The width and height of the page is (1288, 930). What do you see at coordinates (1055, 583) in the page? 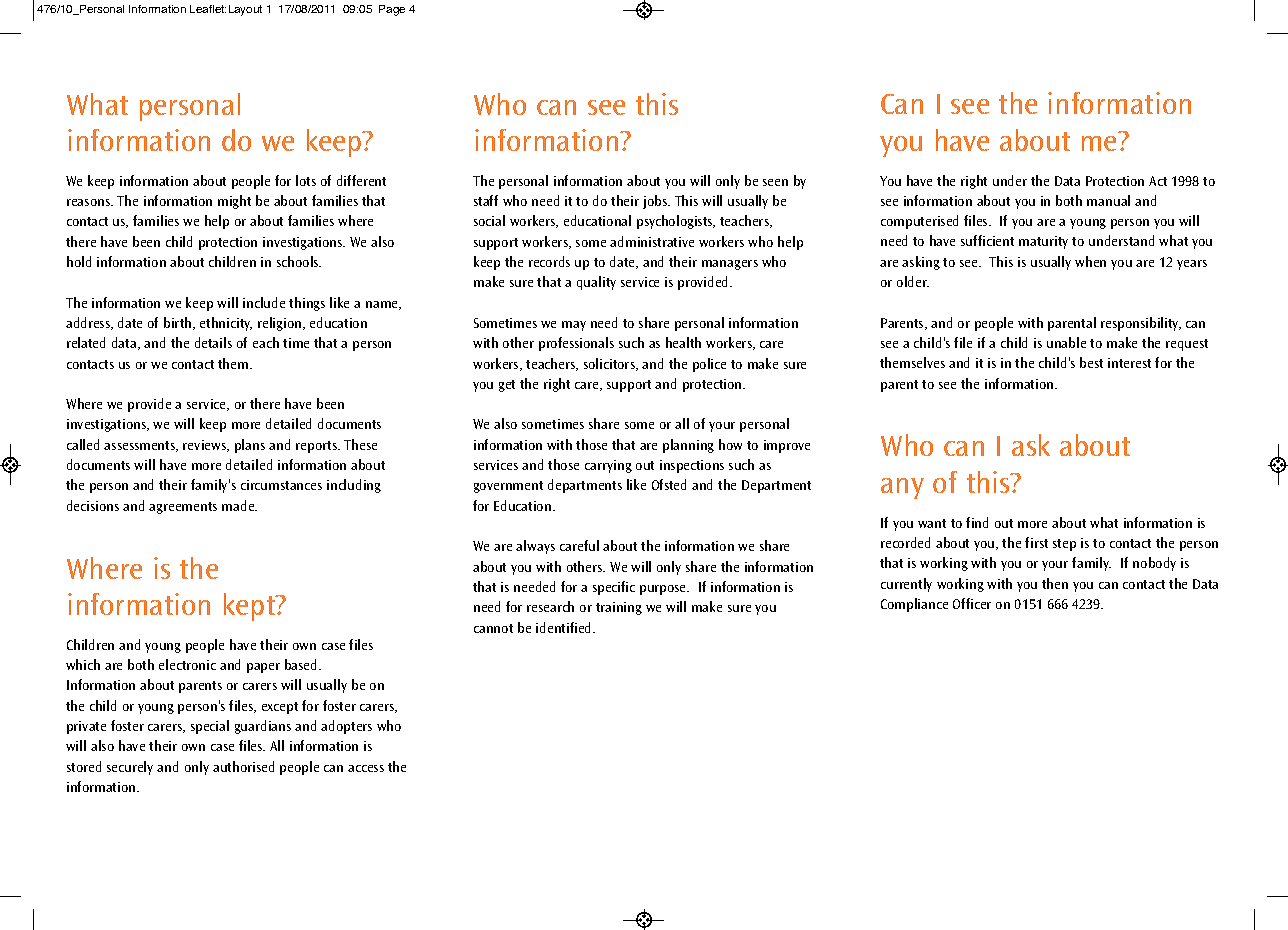
I see `then` at bounding box center [1055, 583].
